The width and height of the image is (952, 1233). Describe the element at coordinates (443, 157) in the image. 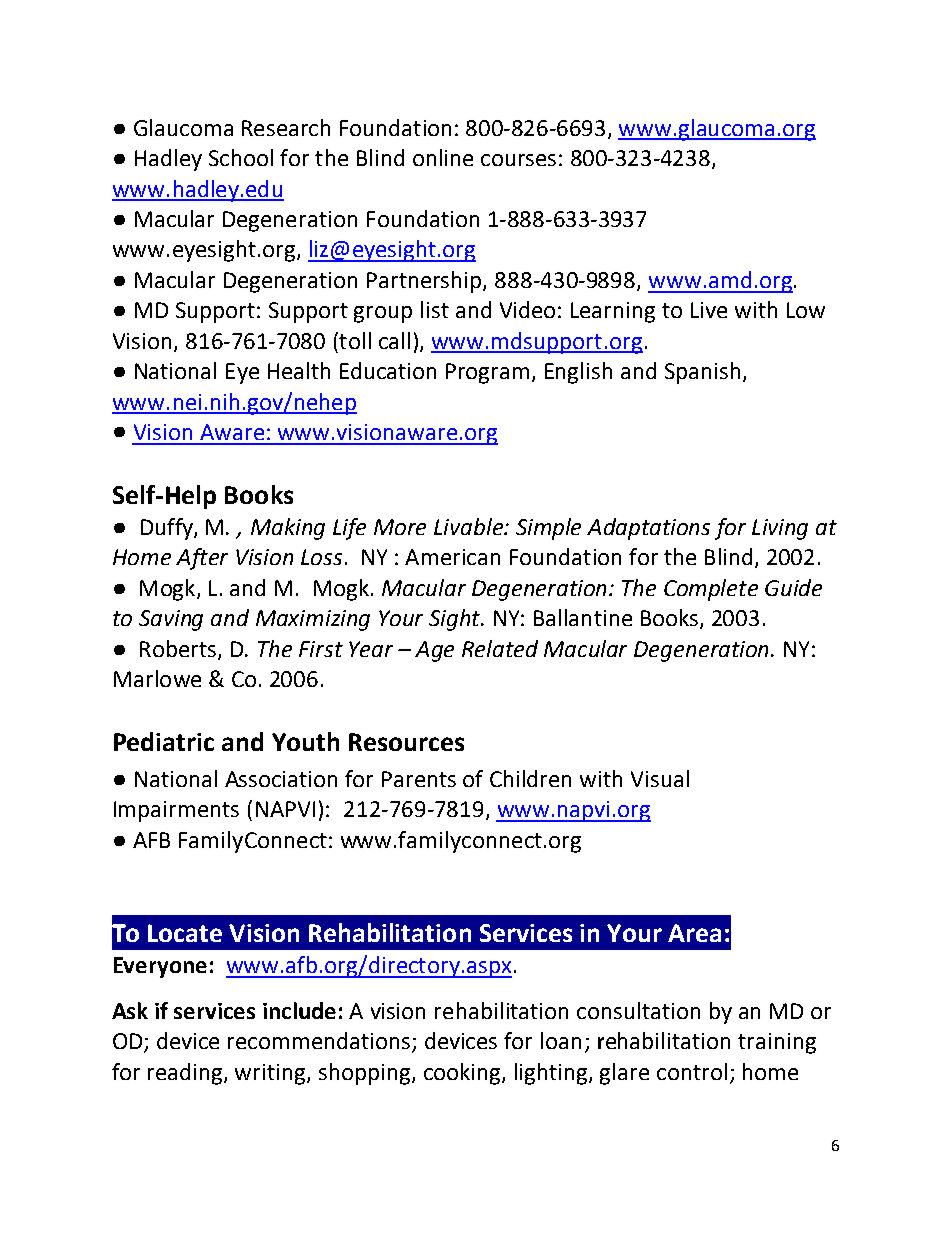

I see `online` at that location.
